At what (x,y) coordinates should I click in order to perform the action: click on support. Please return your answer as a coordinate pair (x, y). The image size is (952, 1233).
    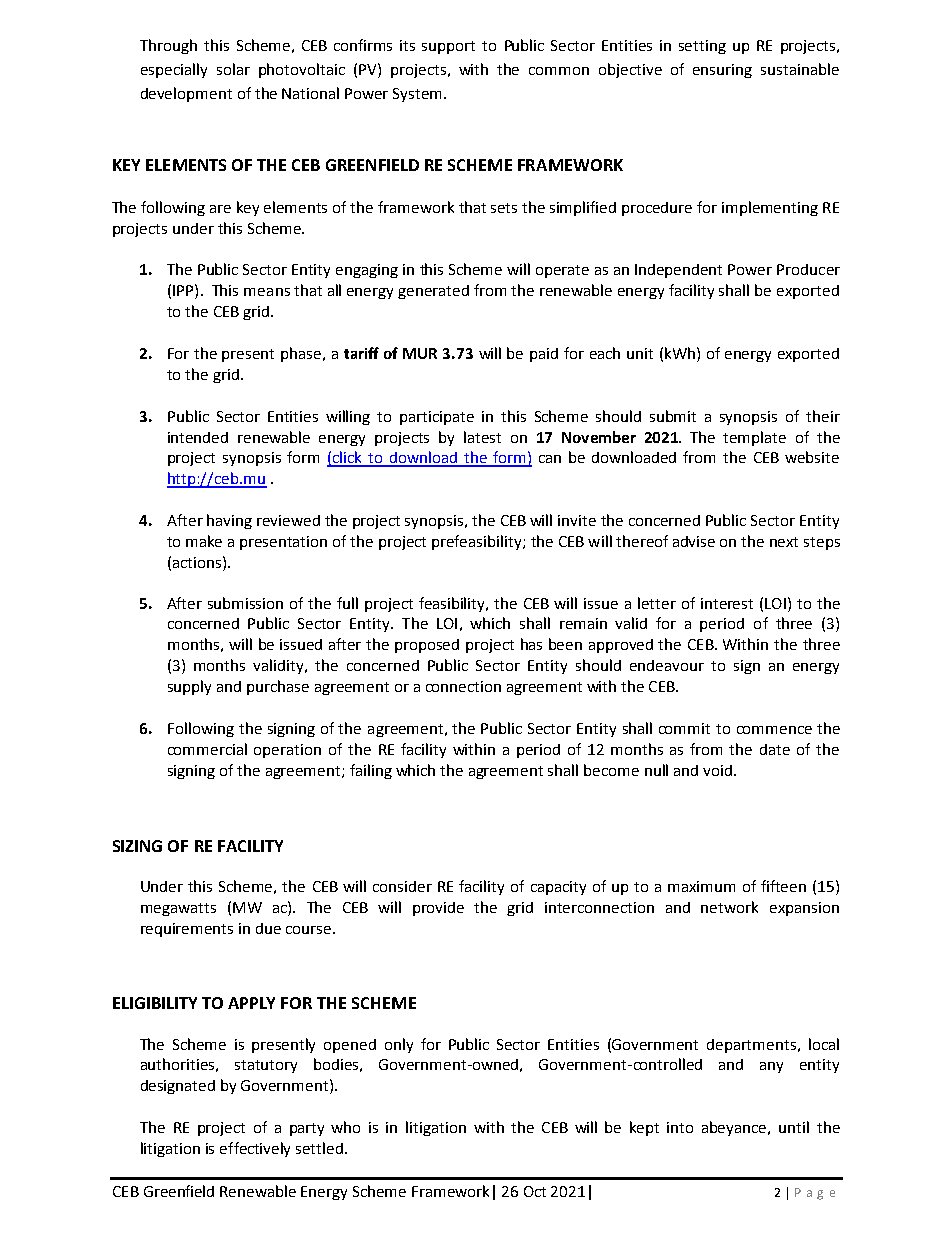
    Looking at the image, I should click on (448, 47).
